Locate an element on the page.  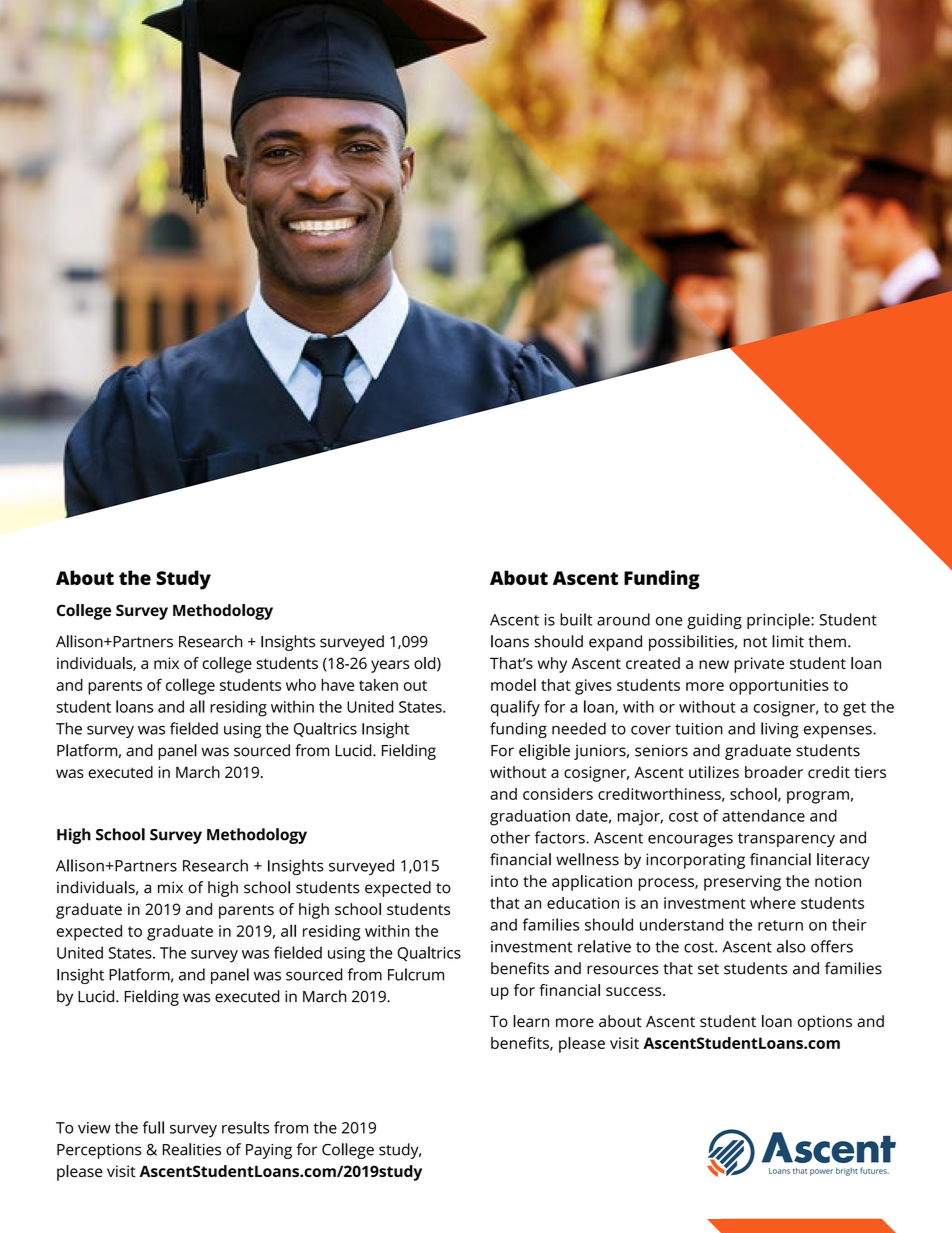
full is located at coordinates (153, 1127).
